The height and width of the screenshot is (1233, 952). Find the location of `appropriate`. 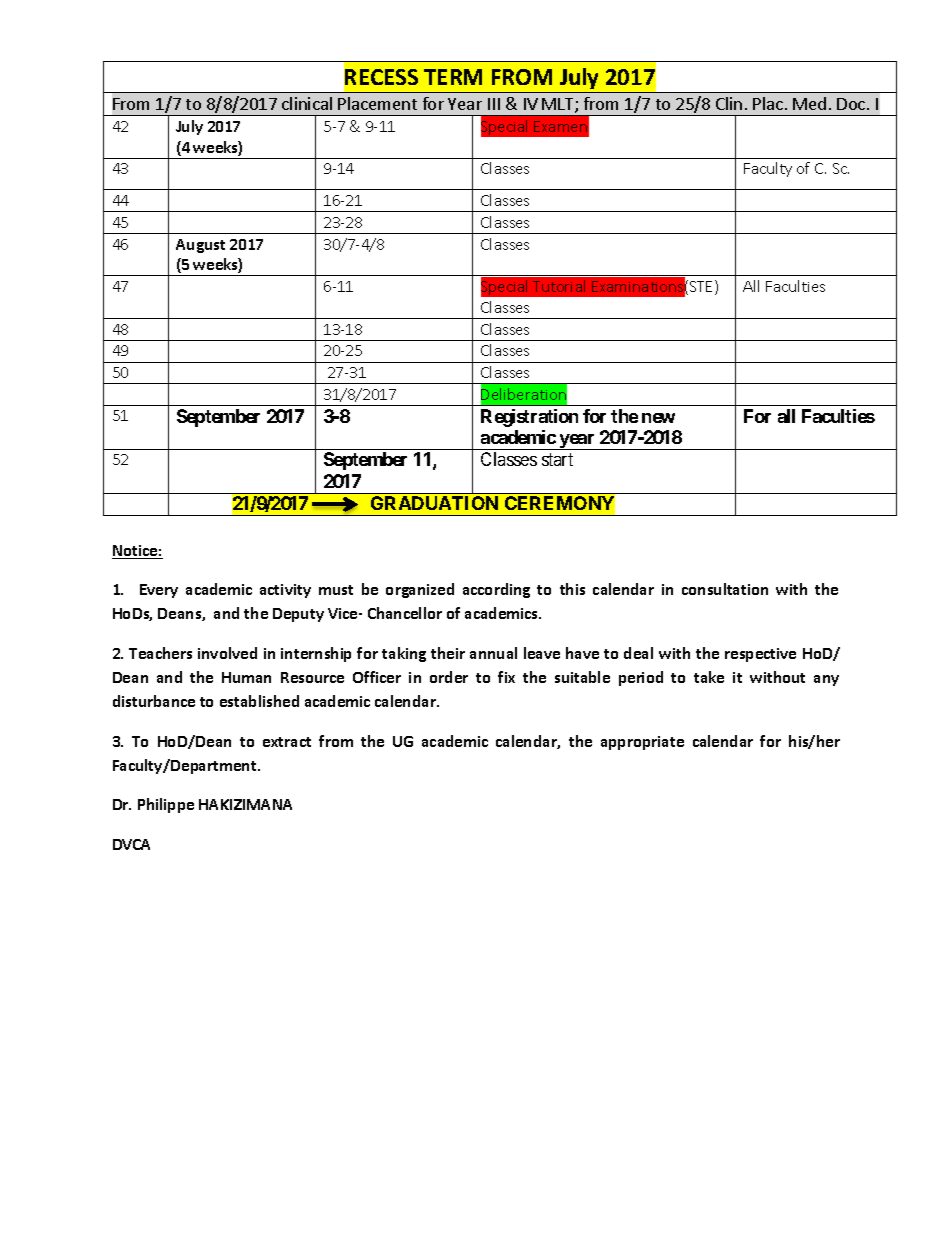

appropriate is located at coordinates (642, 743).
